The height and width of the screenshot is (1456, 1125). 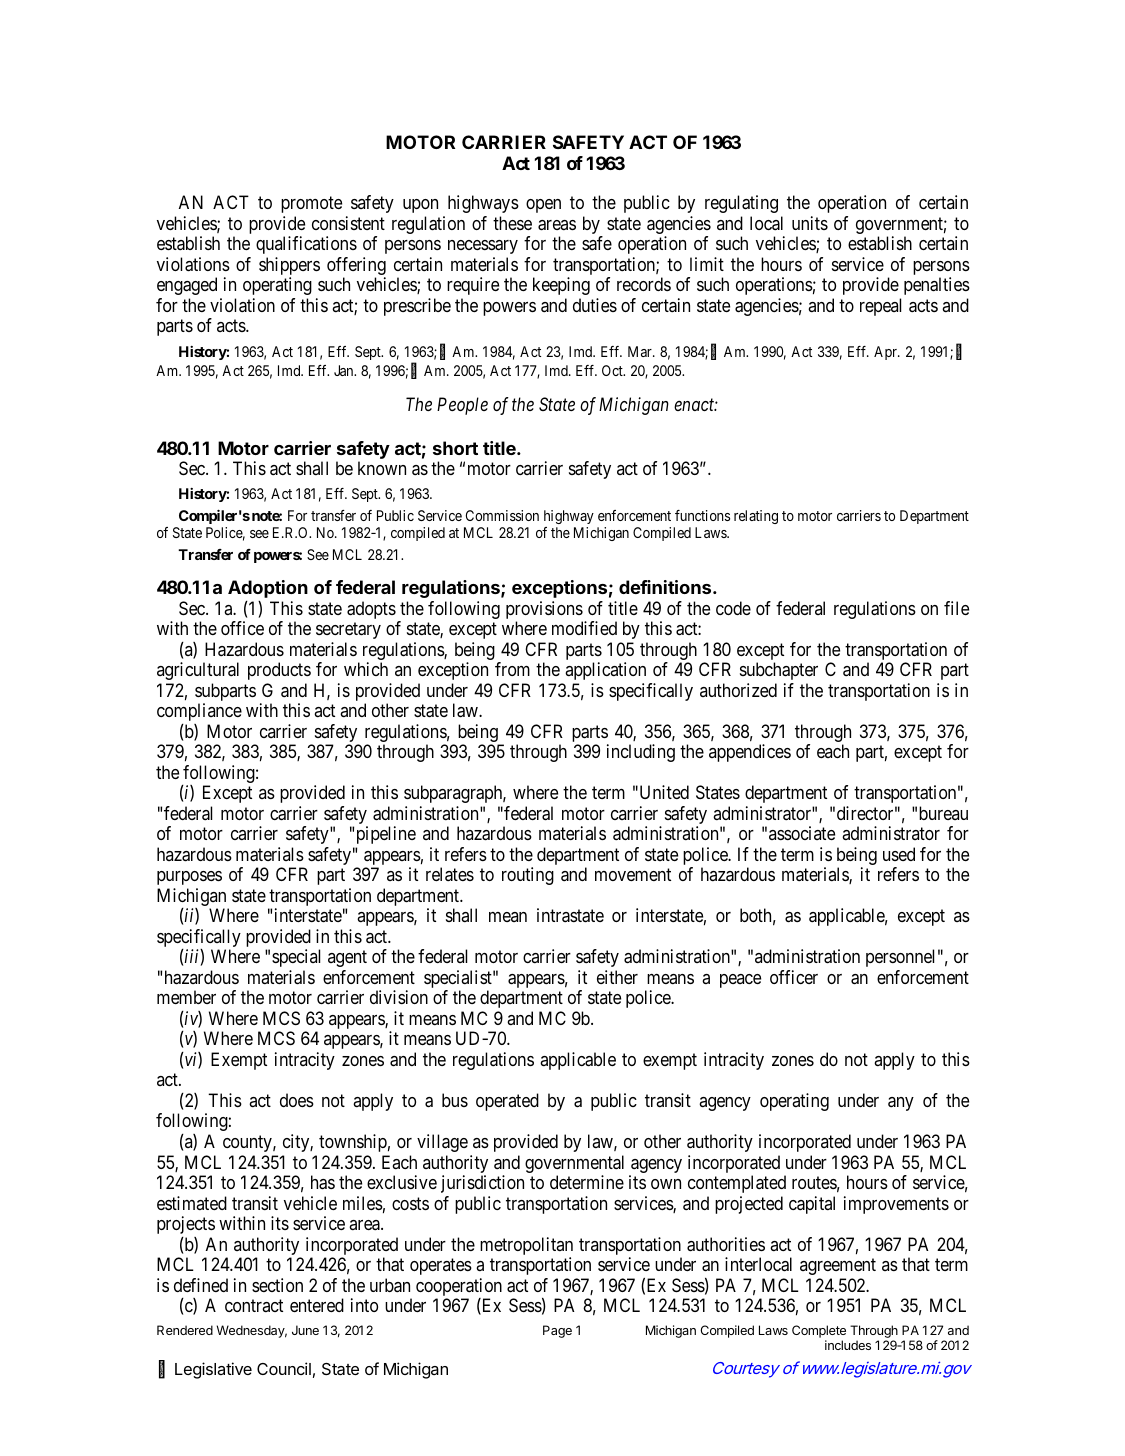 I want to click on peace, so click(x=740, y=981).
